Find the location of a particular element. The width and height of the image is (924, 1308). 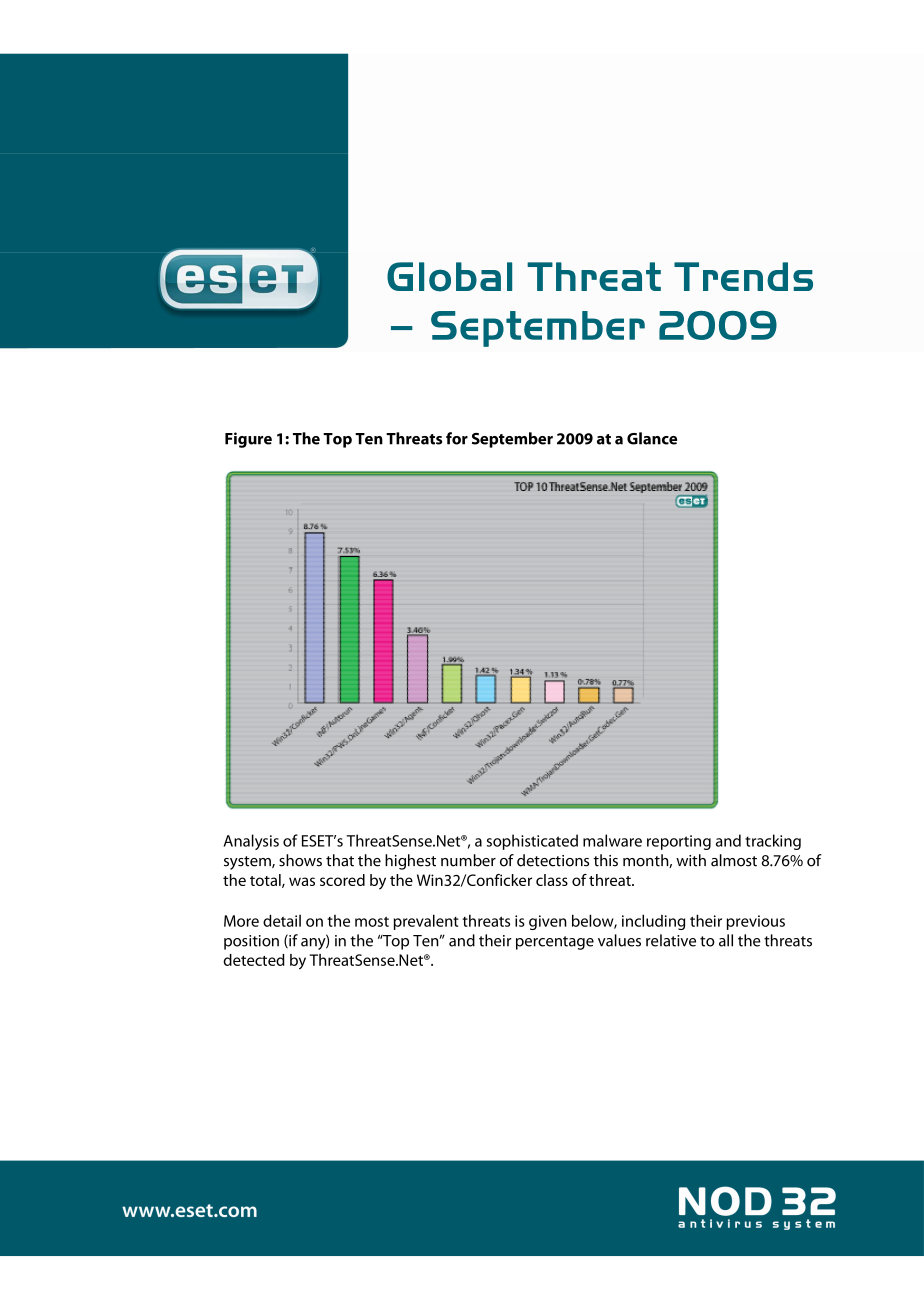

detail is located at coordinates (282, 920).
